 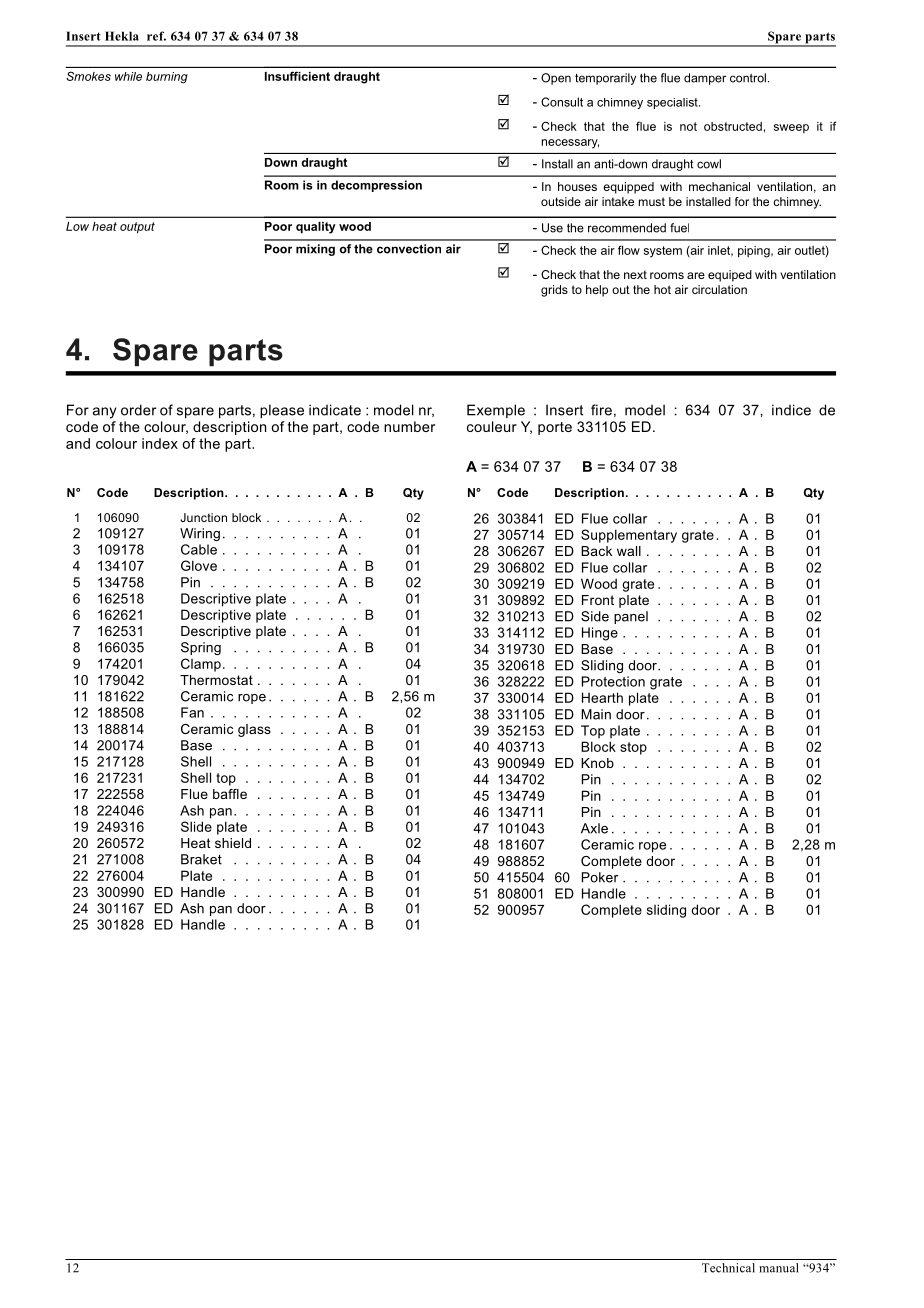 What do you see at coordinates (779, 1268) in the screenshot?
I see `manual` at bounding box center [779, 1268].
